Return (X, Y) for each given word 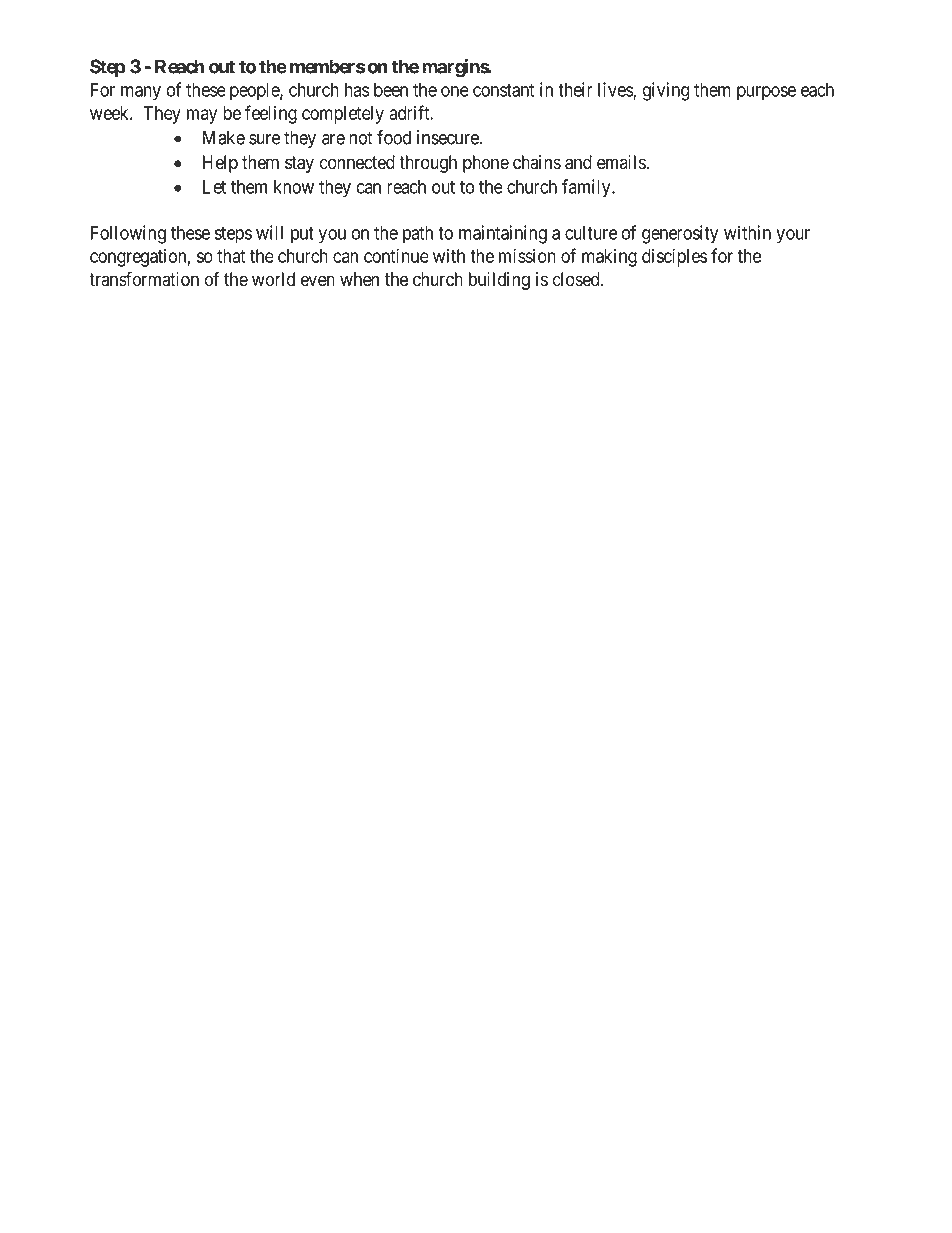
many (141, 93)
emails (622, 162)
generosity (680, 234)
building (499, 281)
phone (486, 164)
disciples (674, 257)
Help (220, 164)
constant (503, 90)
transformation (144, 279)
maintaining (503, 234)
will (269, 232)
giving (666, 91)
